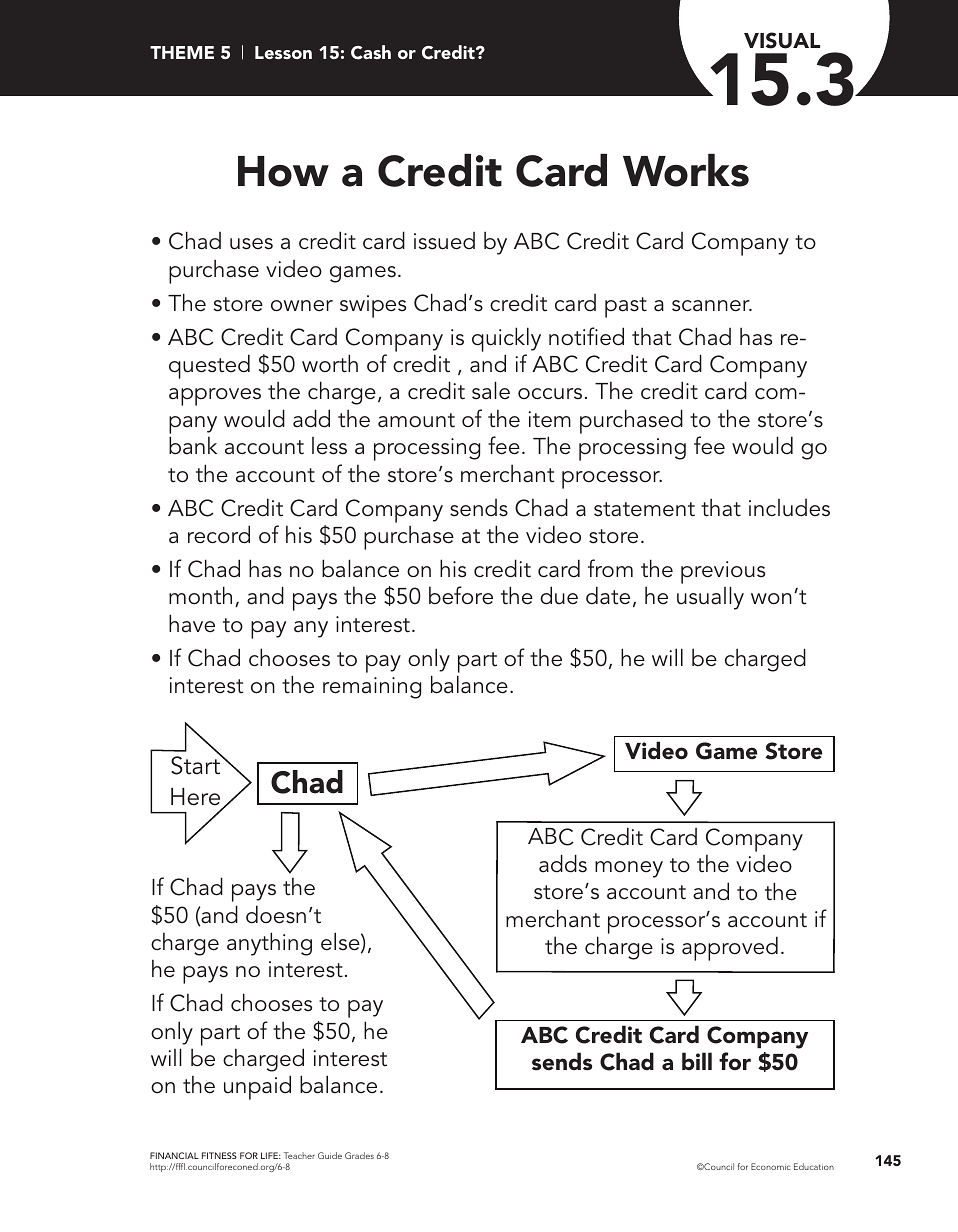  I want to click on adds, so click(563, 863).
